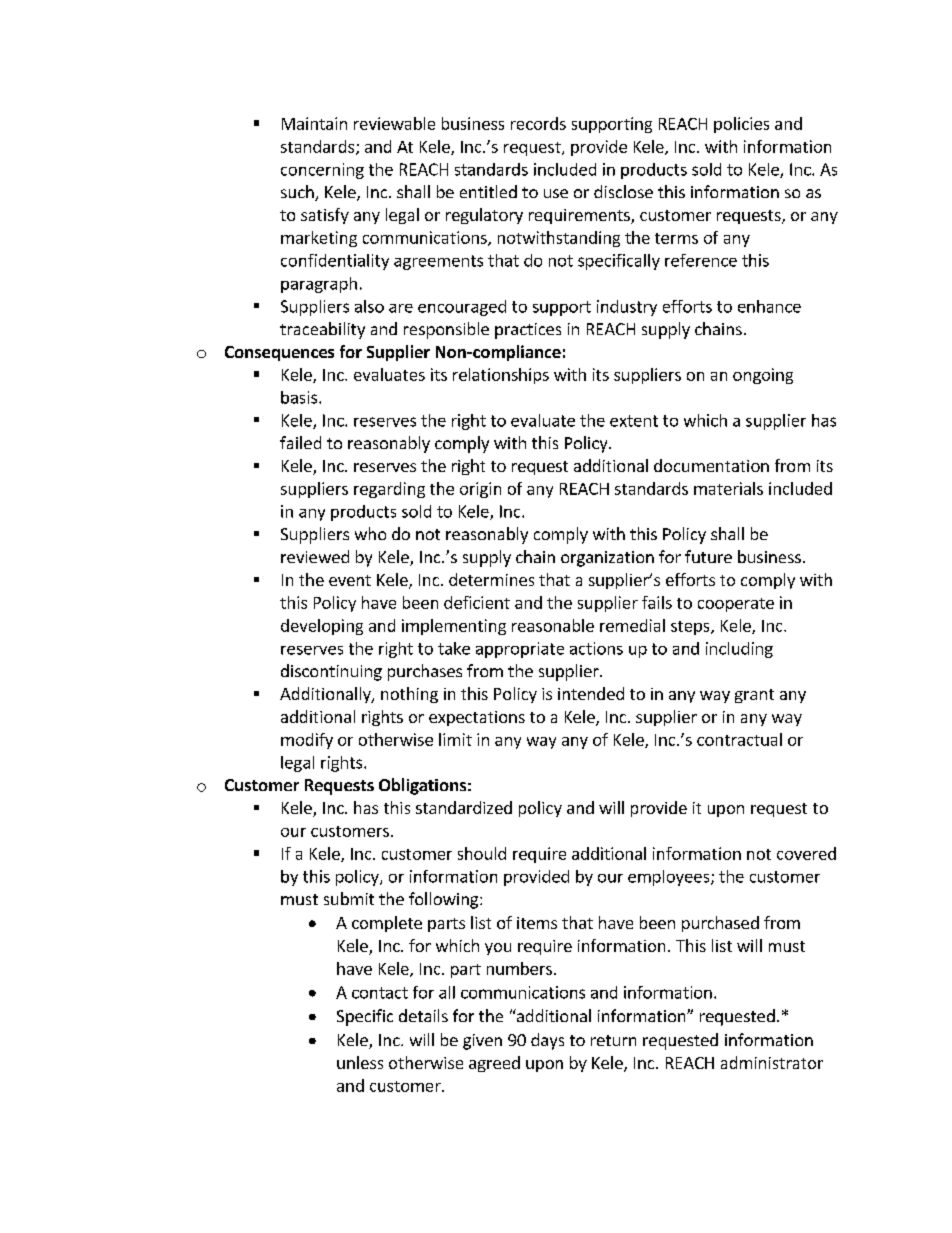 This screenshot has height=1233, width=952. What do you see at coordinates (736, 605) in the screenshot?
I see `cooperate` at bounding box center [736, 605].
